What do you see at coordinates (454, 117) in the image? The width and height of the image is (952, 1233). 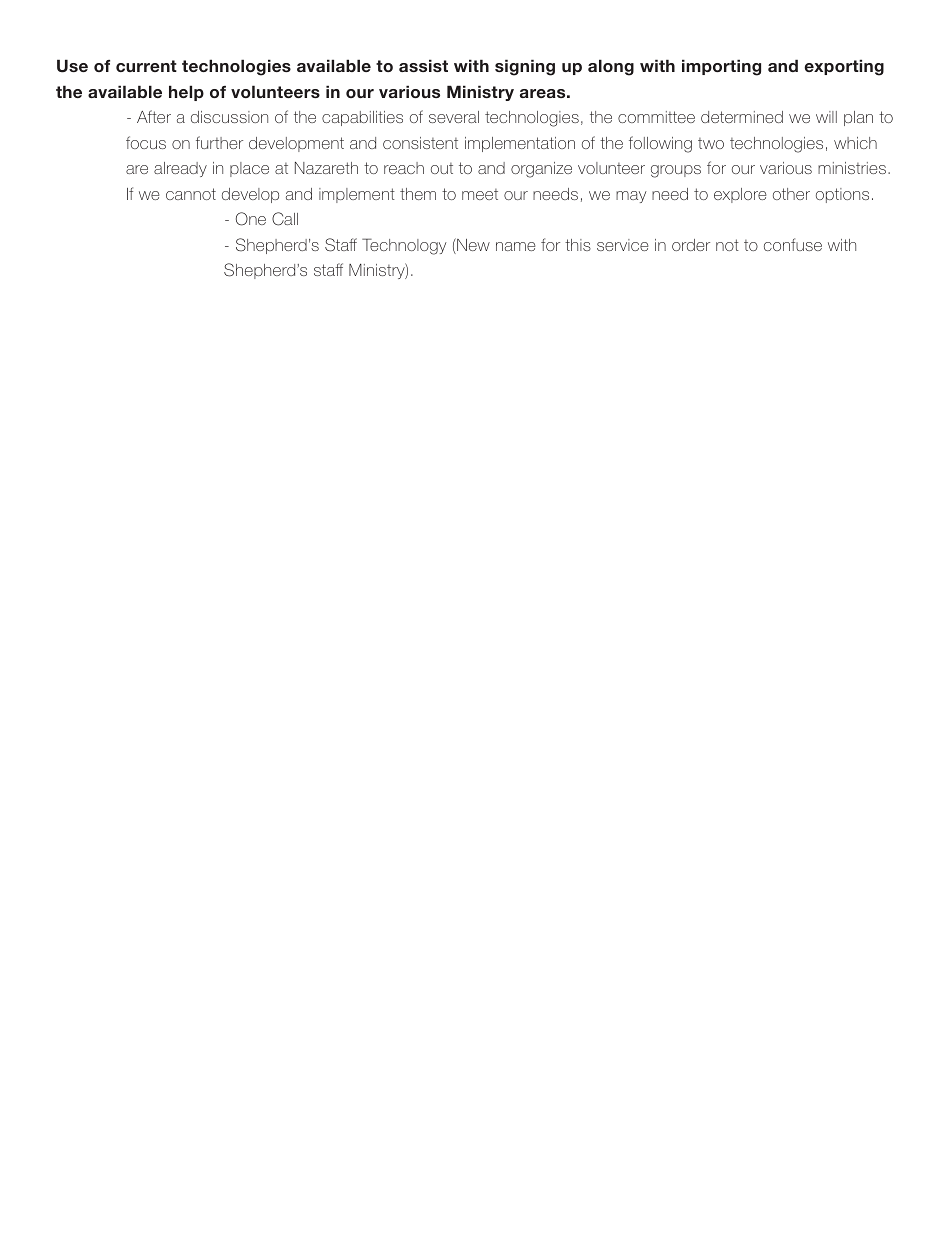 I see `several` at bounding box center [454, 117].
